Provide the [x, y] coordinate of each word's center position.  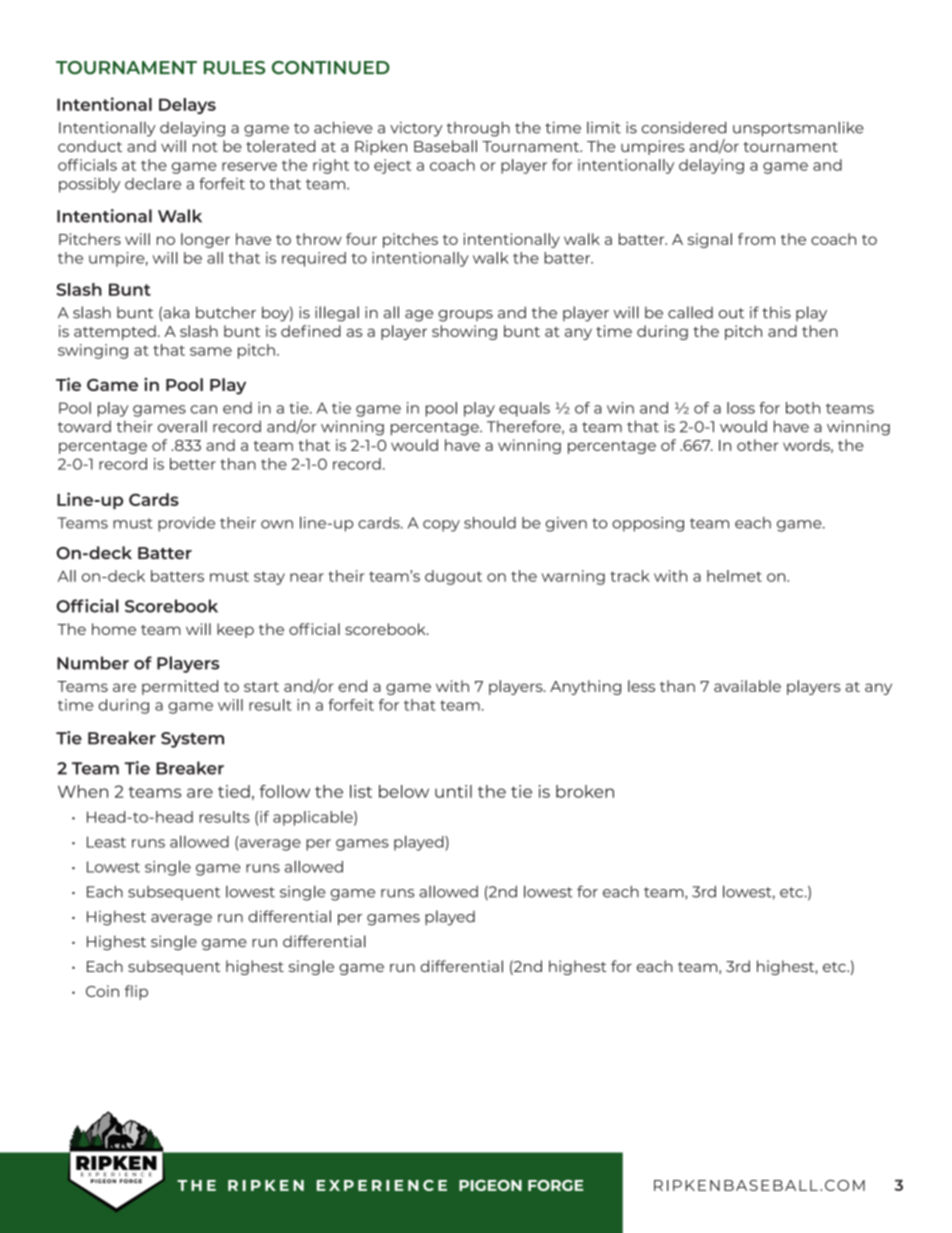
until [453, 791]
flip [136, 992]
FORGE [556, 1185]
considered [684, 127]
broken [585, 791]
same [211, 351]
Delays [187, 106]
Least [106, 842]
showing [464, 332]
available [747, 686]
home [114, 629]
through [478, 129]
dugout [453, 577]
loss [741, 408]
